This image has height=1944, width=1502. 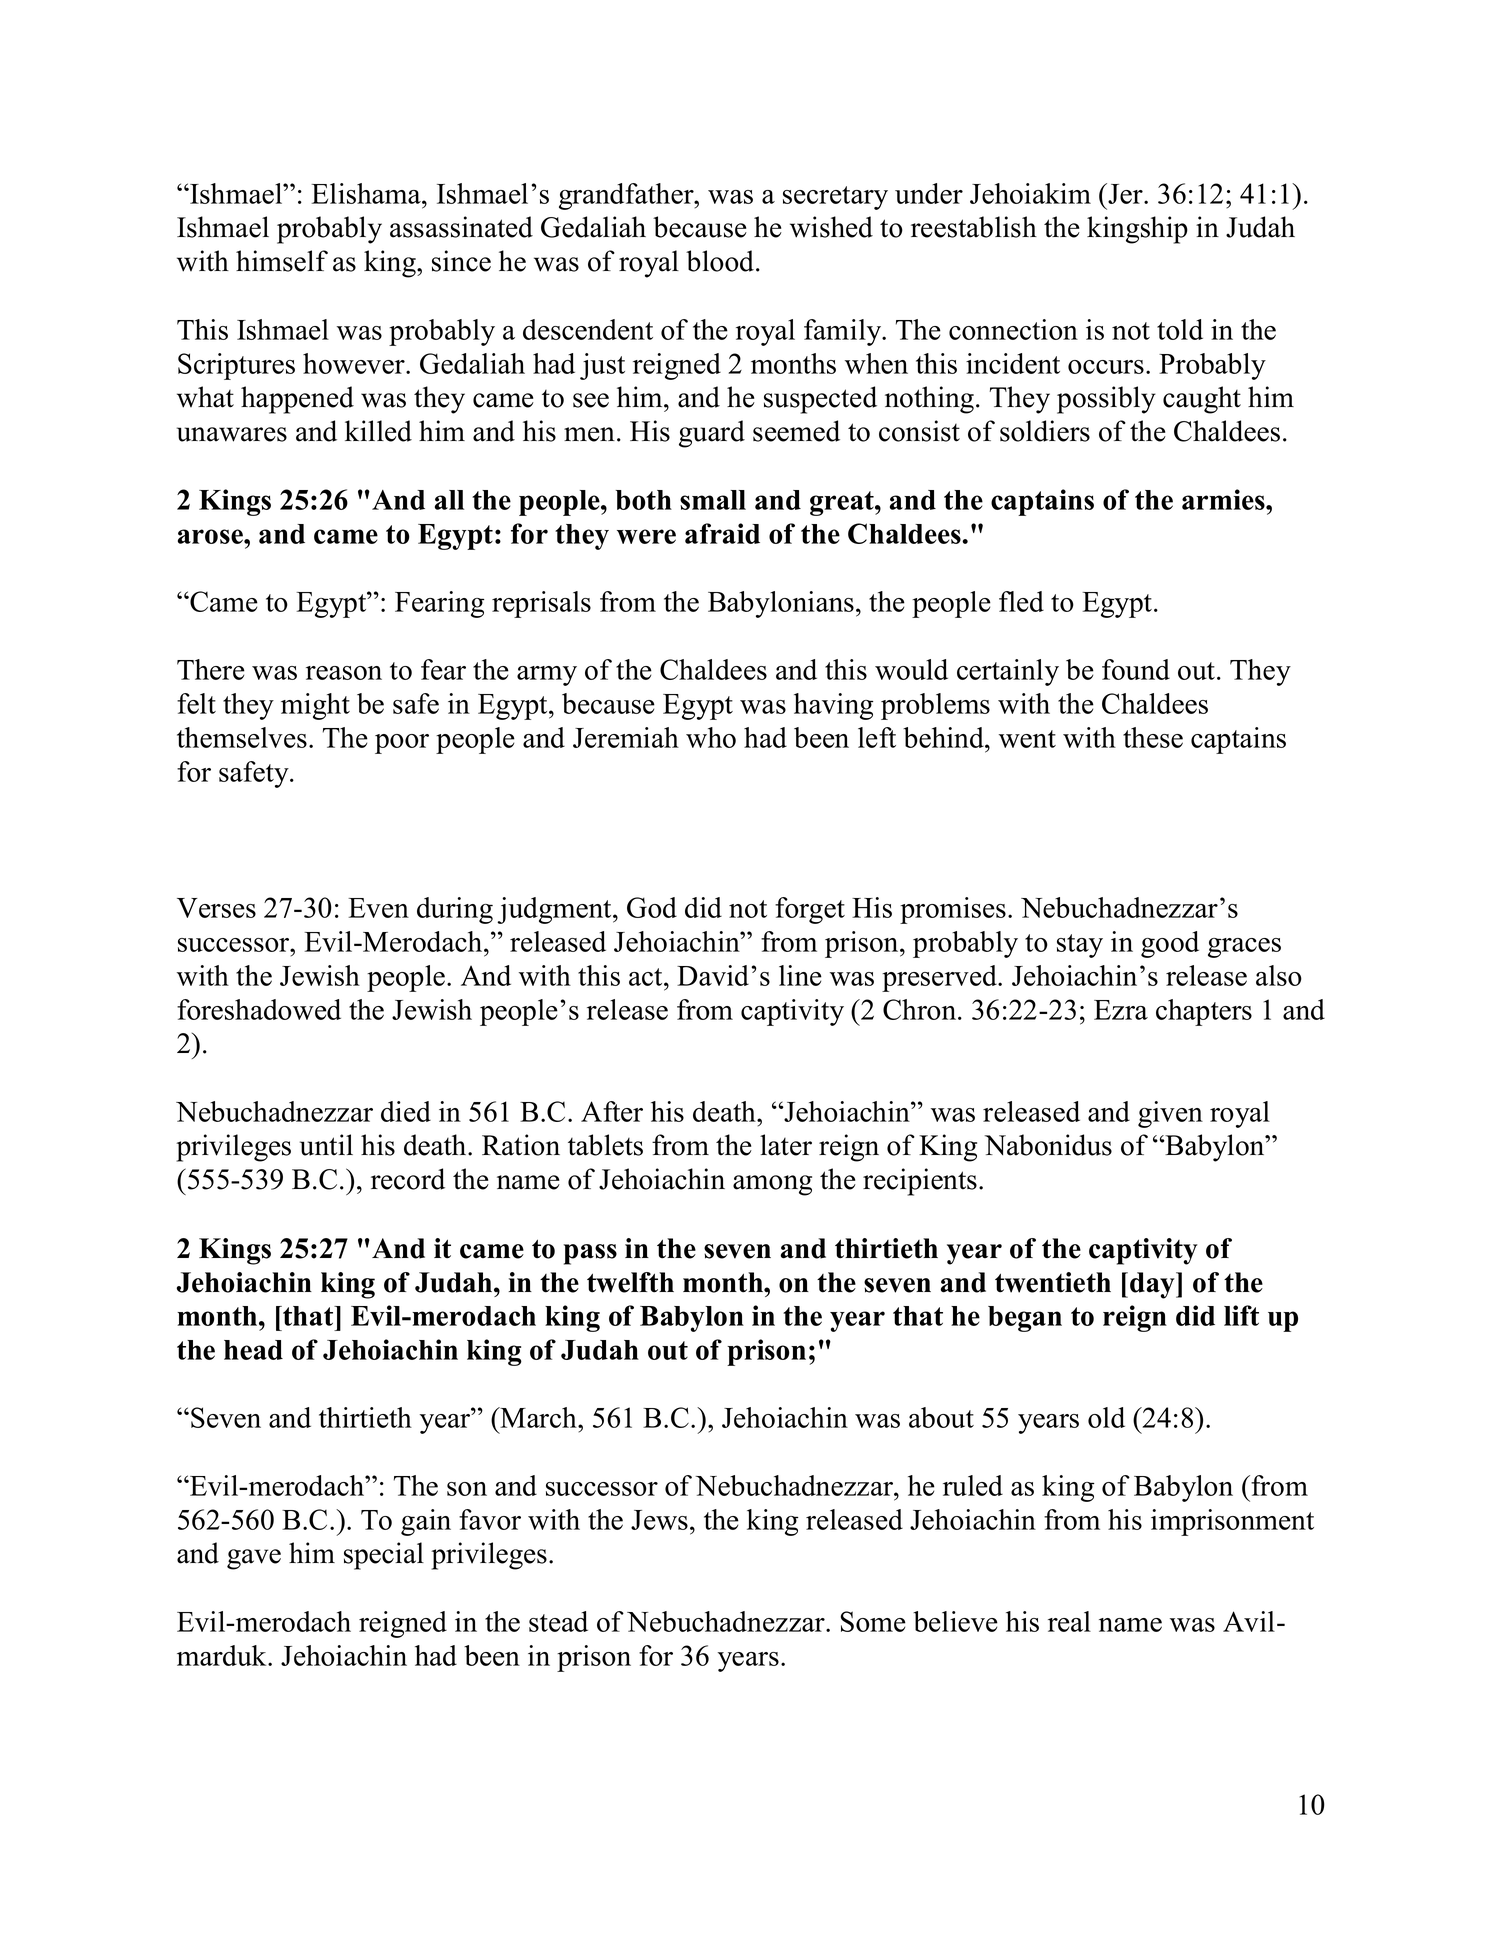 What do you see at coordinates (722, 533) in the image?
I see `afraid` at bounding box center [722, 533].
